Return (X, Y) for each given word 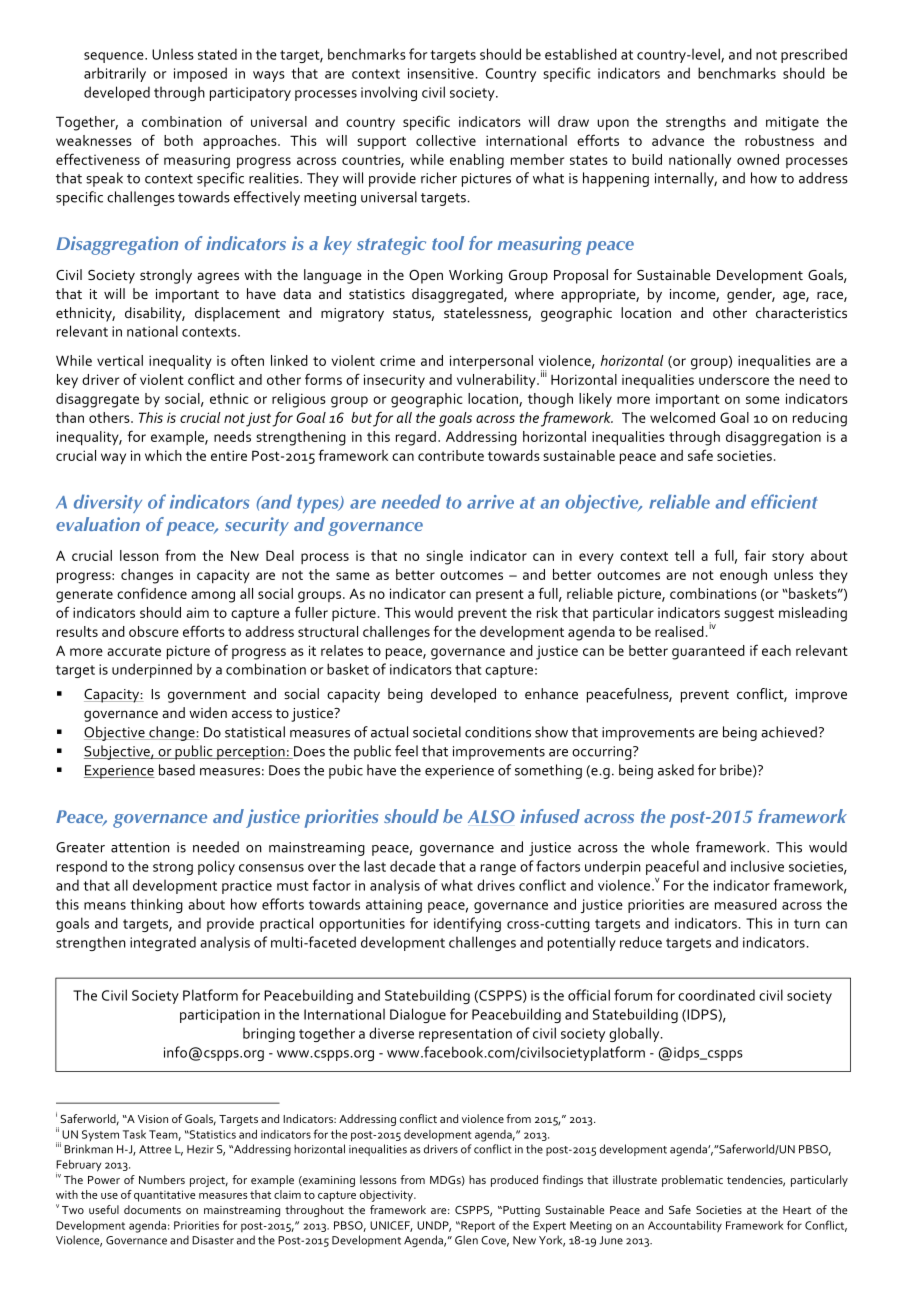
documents (152, 1209)
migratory (352, 315)
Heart (797, 1210)
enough (743, 576)
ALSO (491, 816)
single (444, 557)
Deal (280, 555)
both (178, 140)
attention (140, 847)
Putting (520, 1211)
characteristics (801, 312)
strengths (696, 123)
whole (670, 847)
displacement (237, 314)
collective (446, 140)
